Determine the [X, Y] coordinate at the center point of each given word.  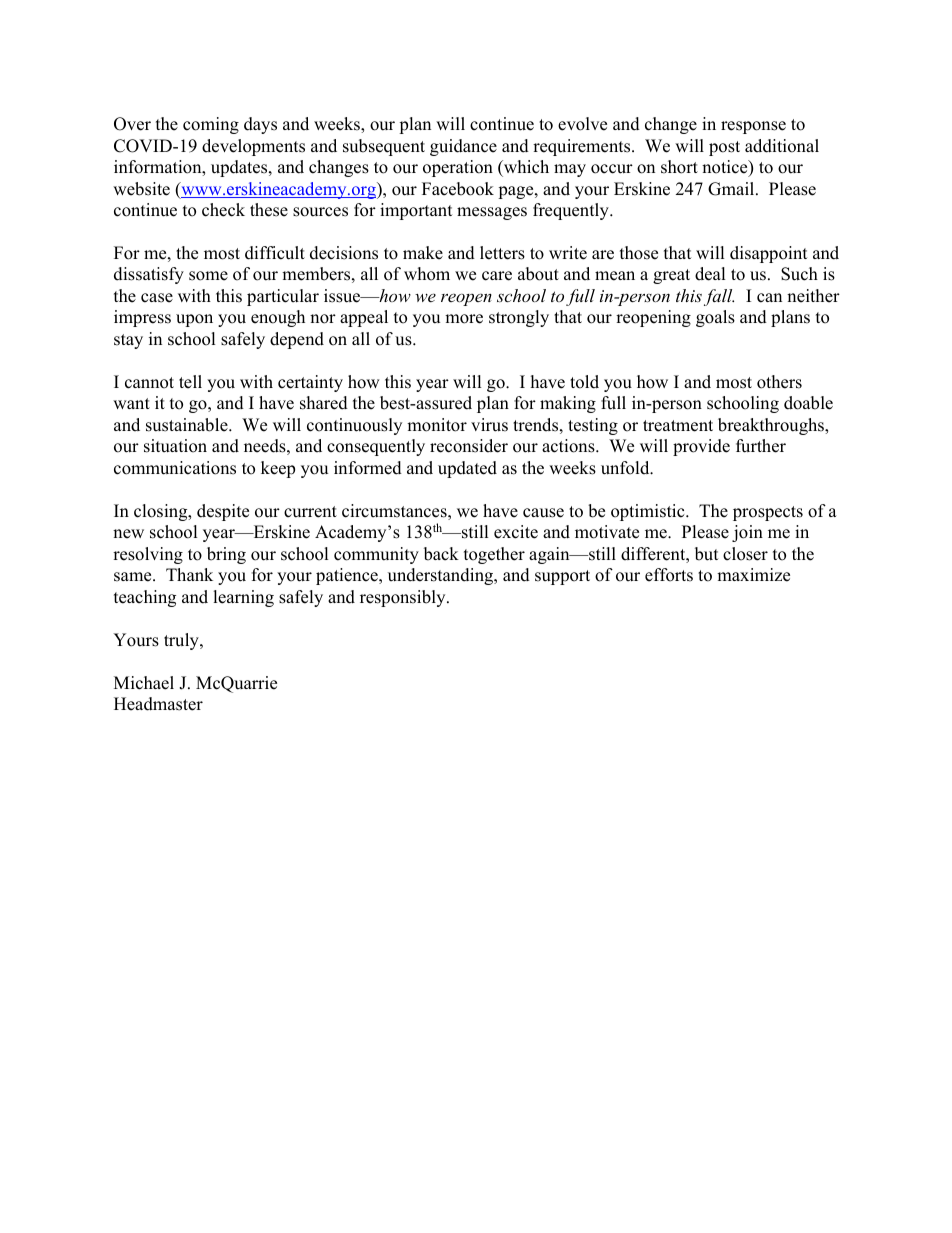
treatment [678, 426]
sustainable [188, 425]
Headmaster [158, 704]
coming [211, 125]
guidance [463, 147]
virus [489, 425]
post [724, 148]
